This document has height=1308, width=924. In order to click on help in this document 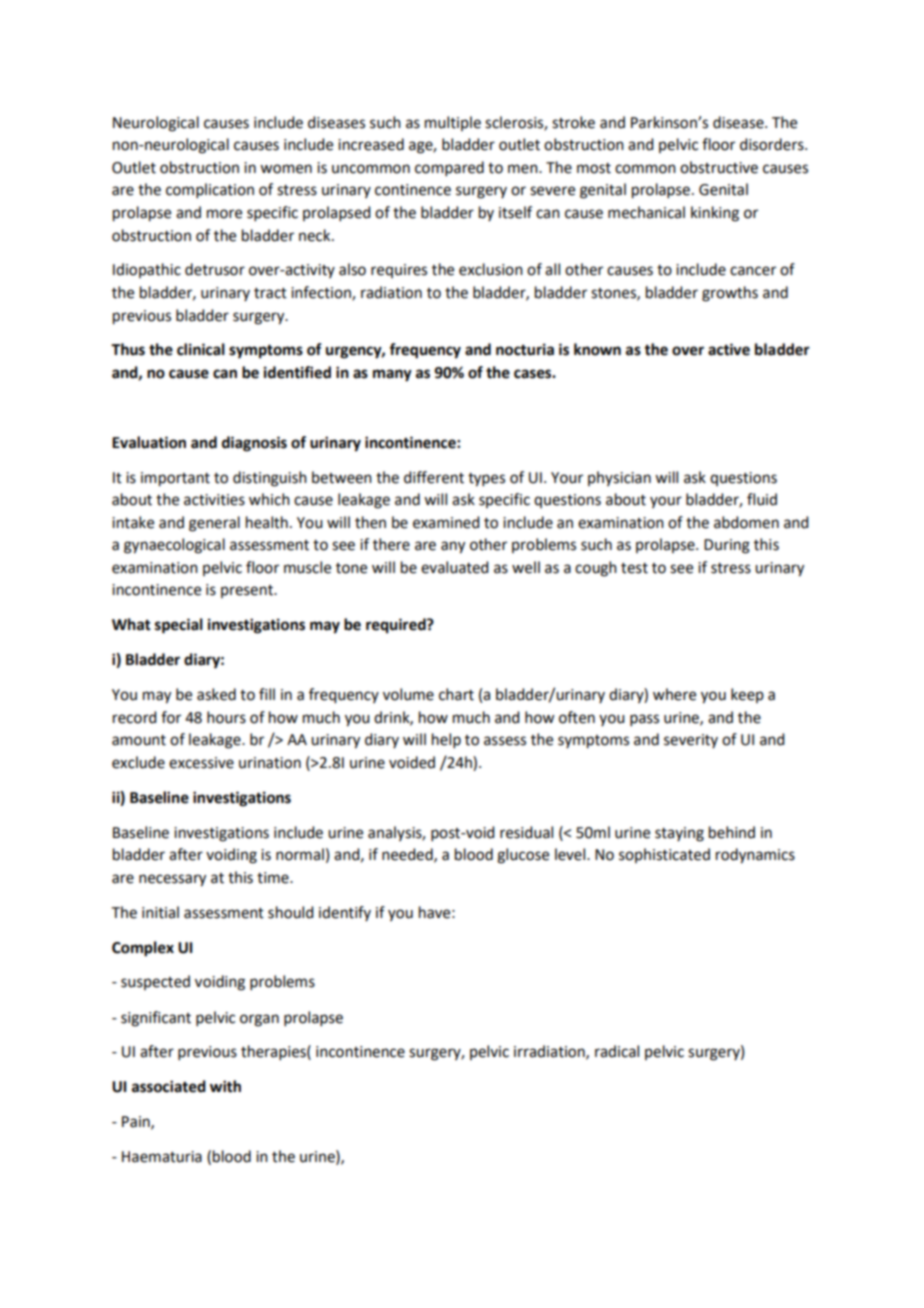, I will do `click(446, 740)`.
